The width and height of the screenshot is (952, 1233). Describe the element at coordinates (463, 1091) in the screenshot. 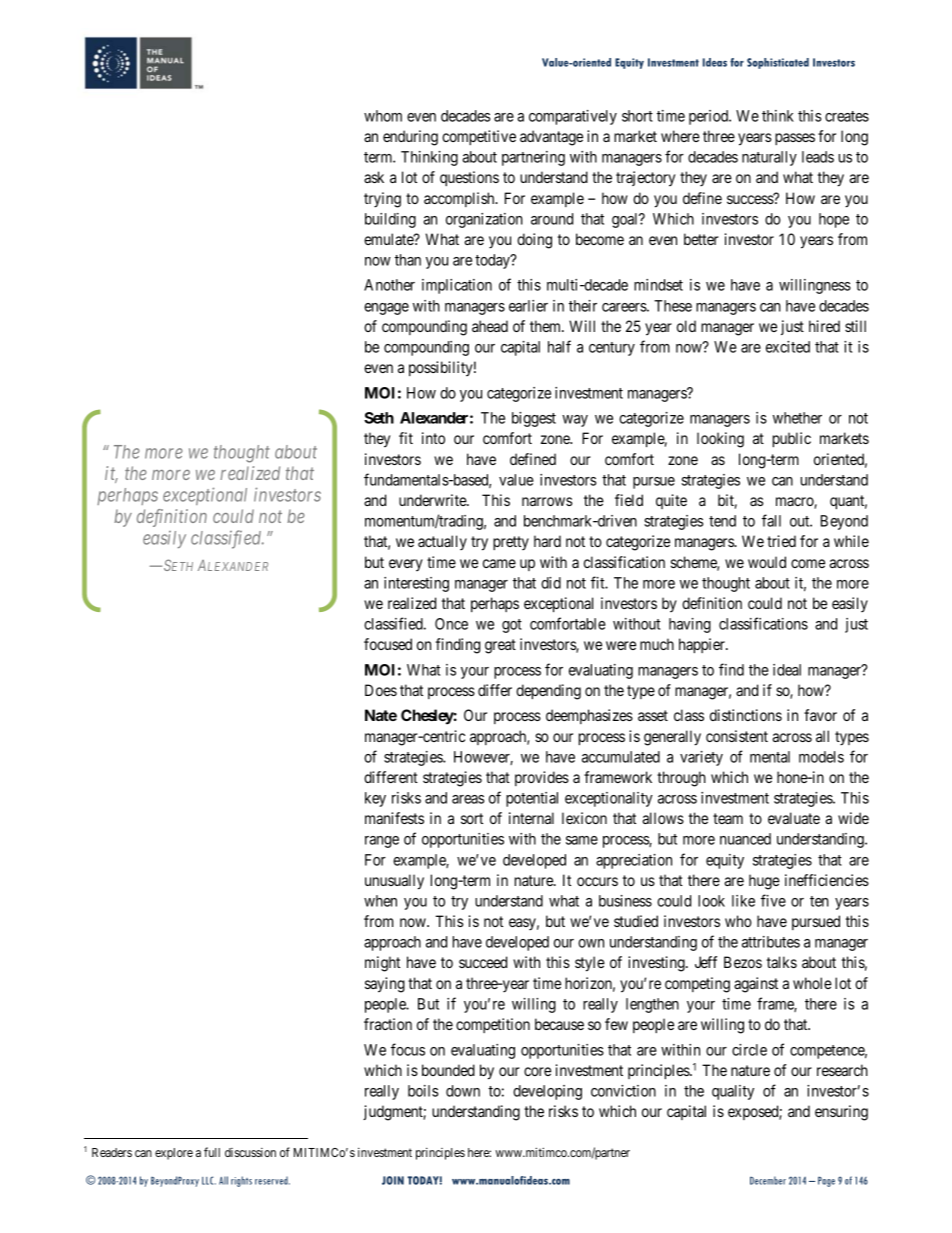

I see `down` at that location.
